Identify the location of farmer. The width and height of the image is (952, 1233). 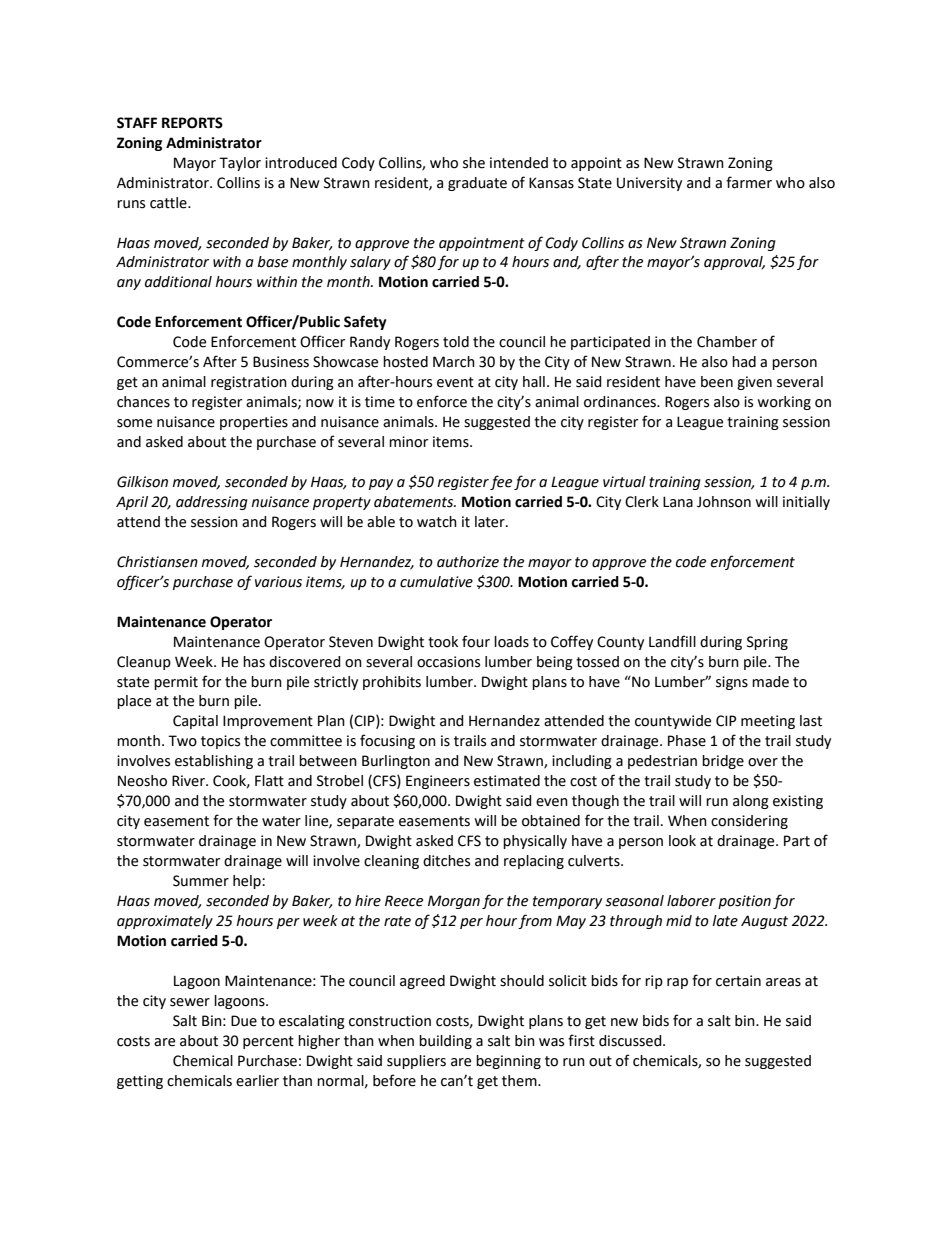
(749, 182).
